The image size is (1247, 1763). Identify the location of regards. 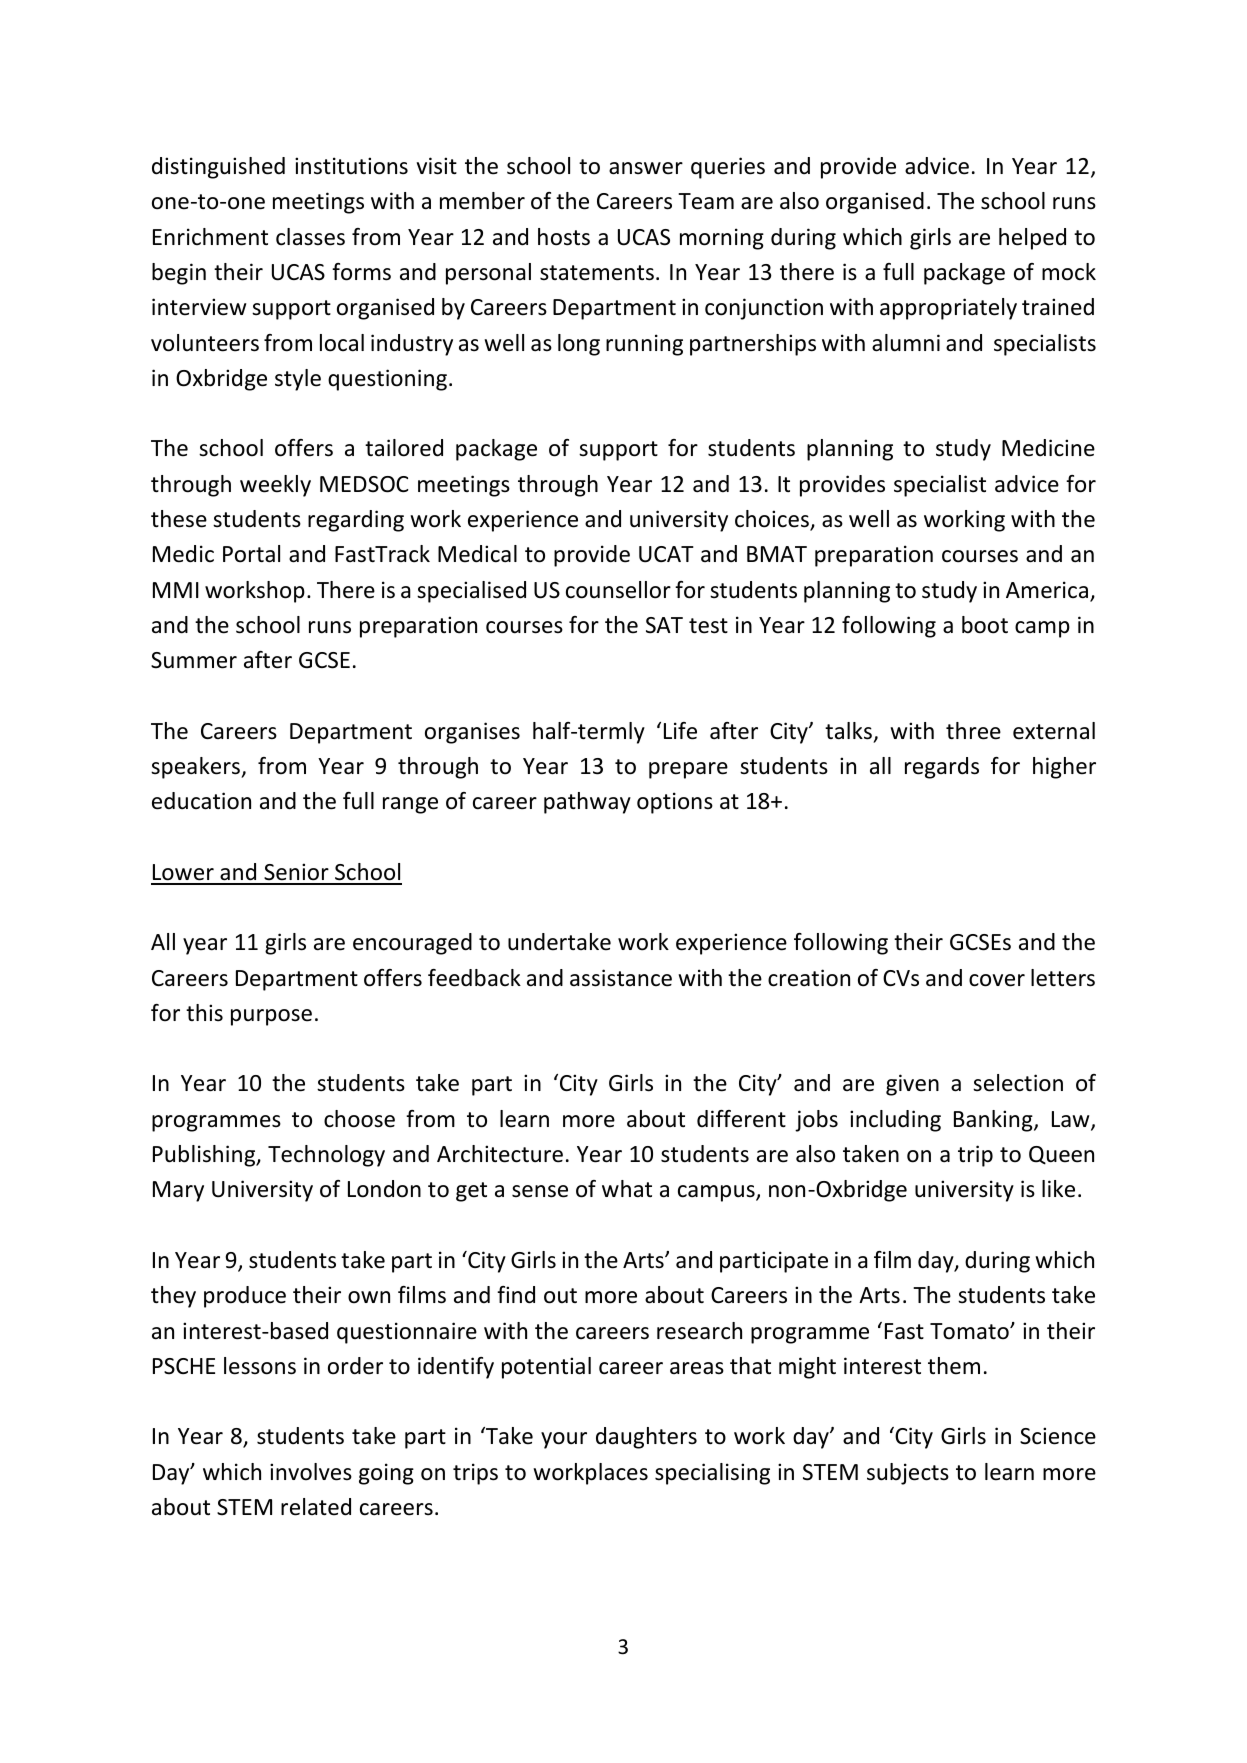
(942, 768).
